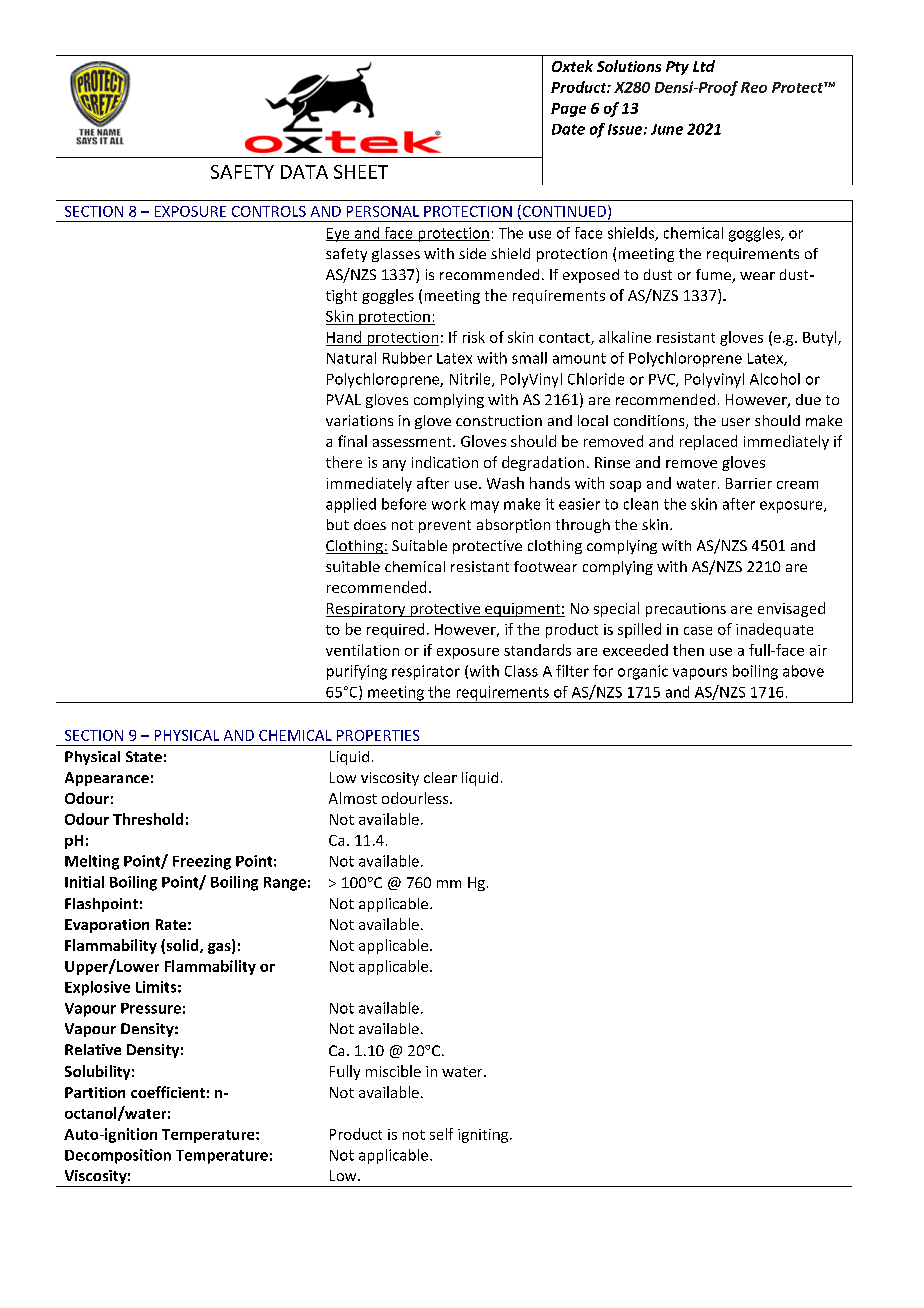 The height and width of the screenshot is (1308, 924). I want to click on above, so click(803, 671).
